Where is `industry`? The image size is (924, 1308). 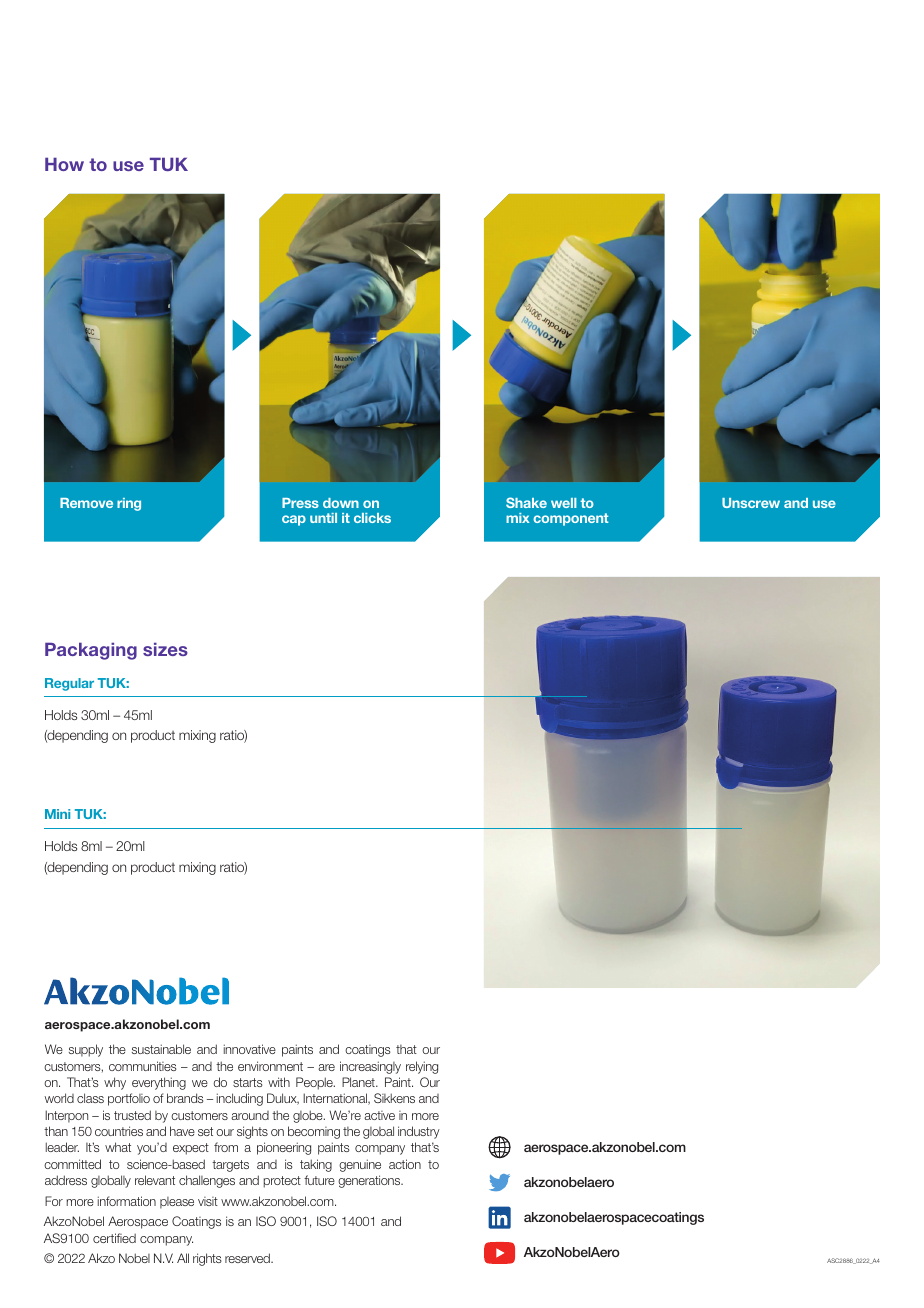
industry is located at coordinates (419, 1132).
